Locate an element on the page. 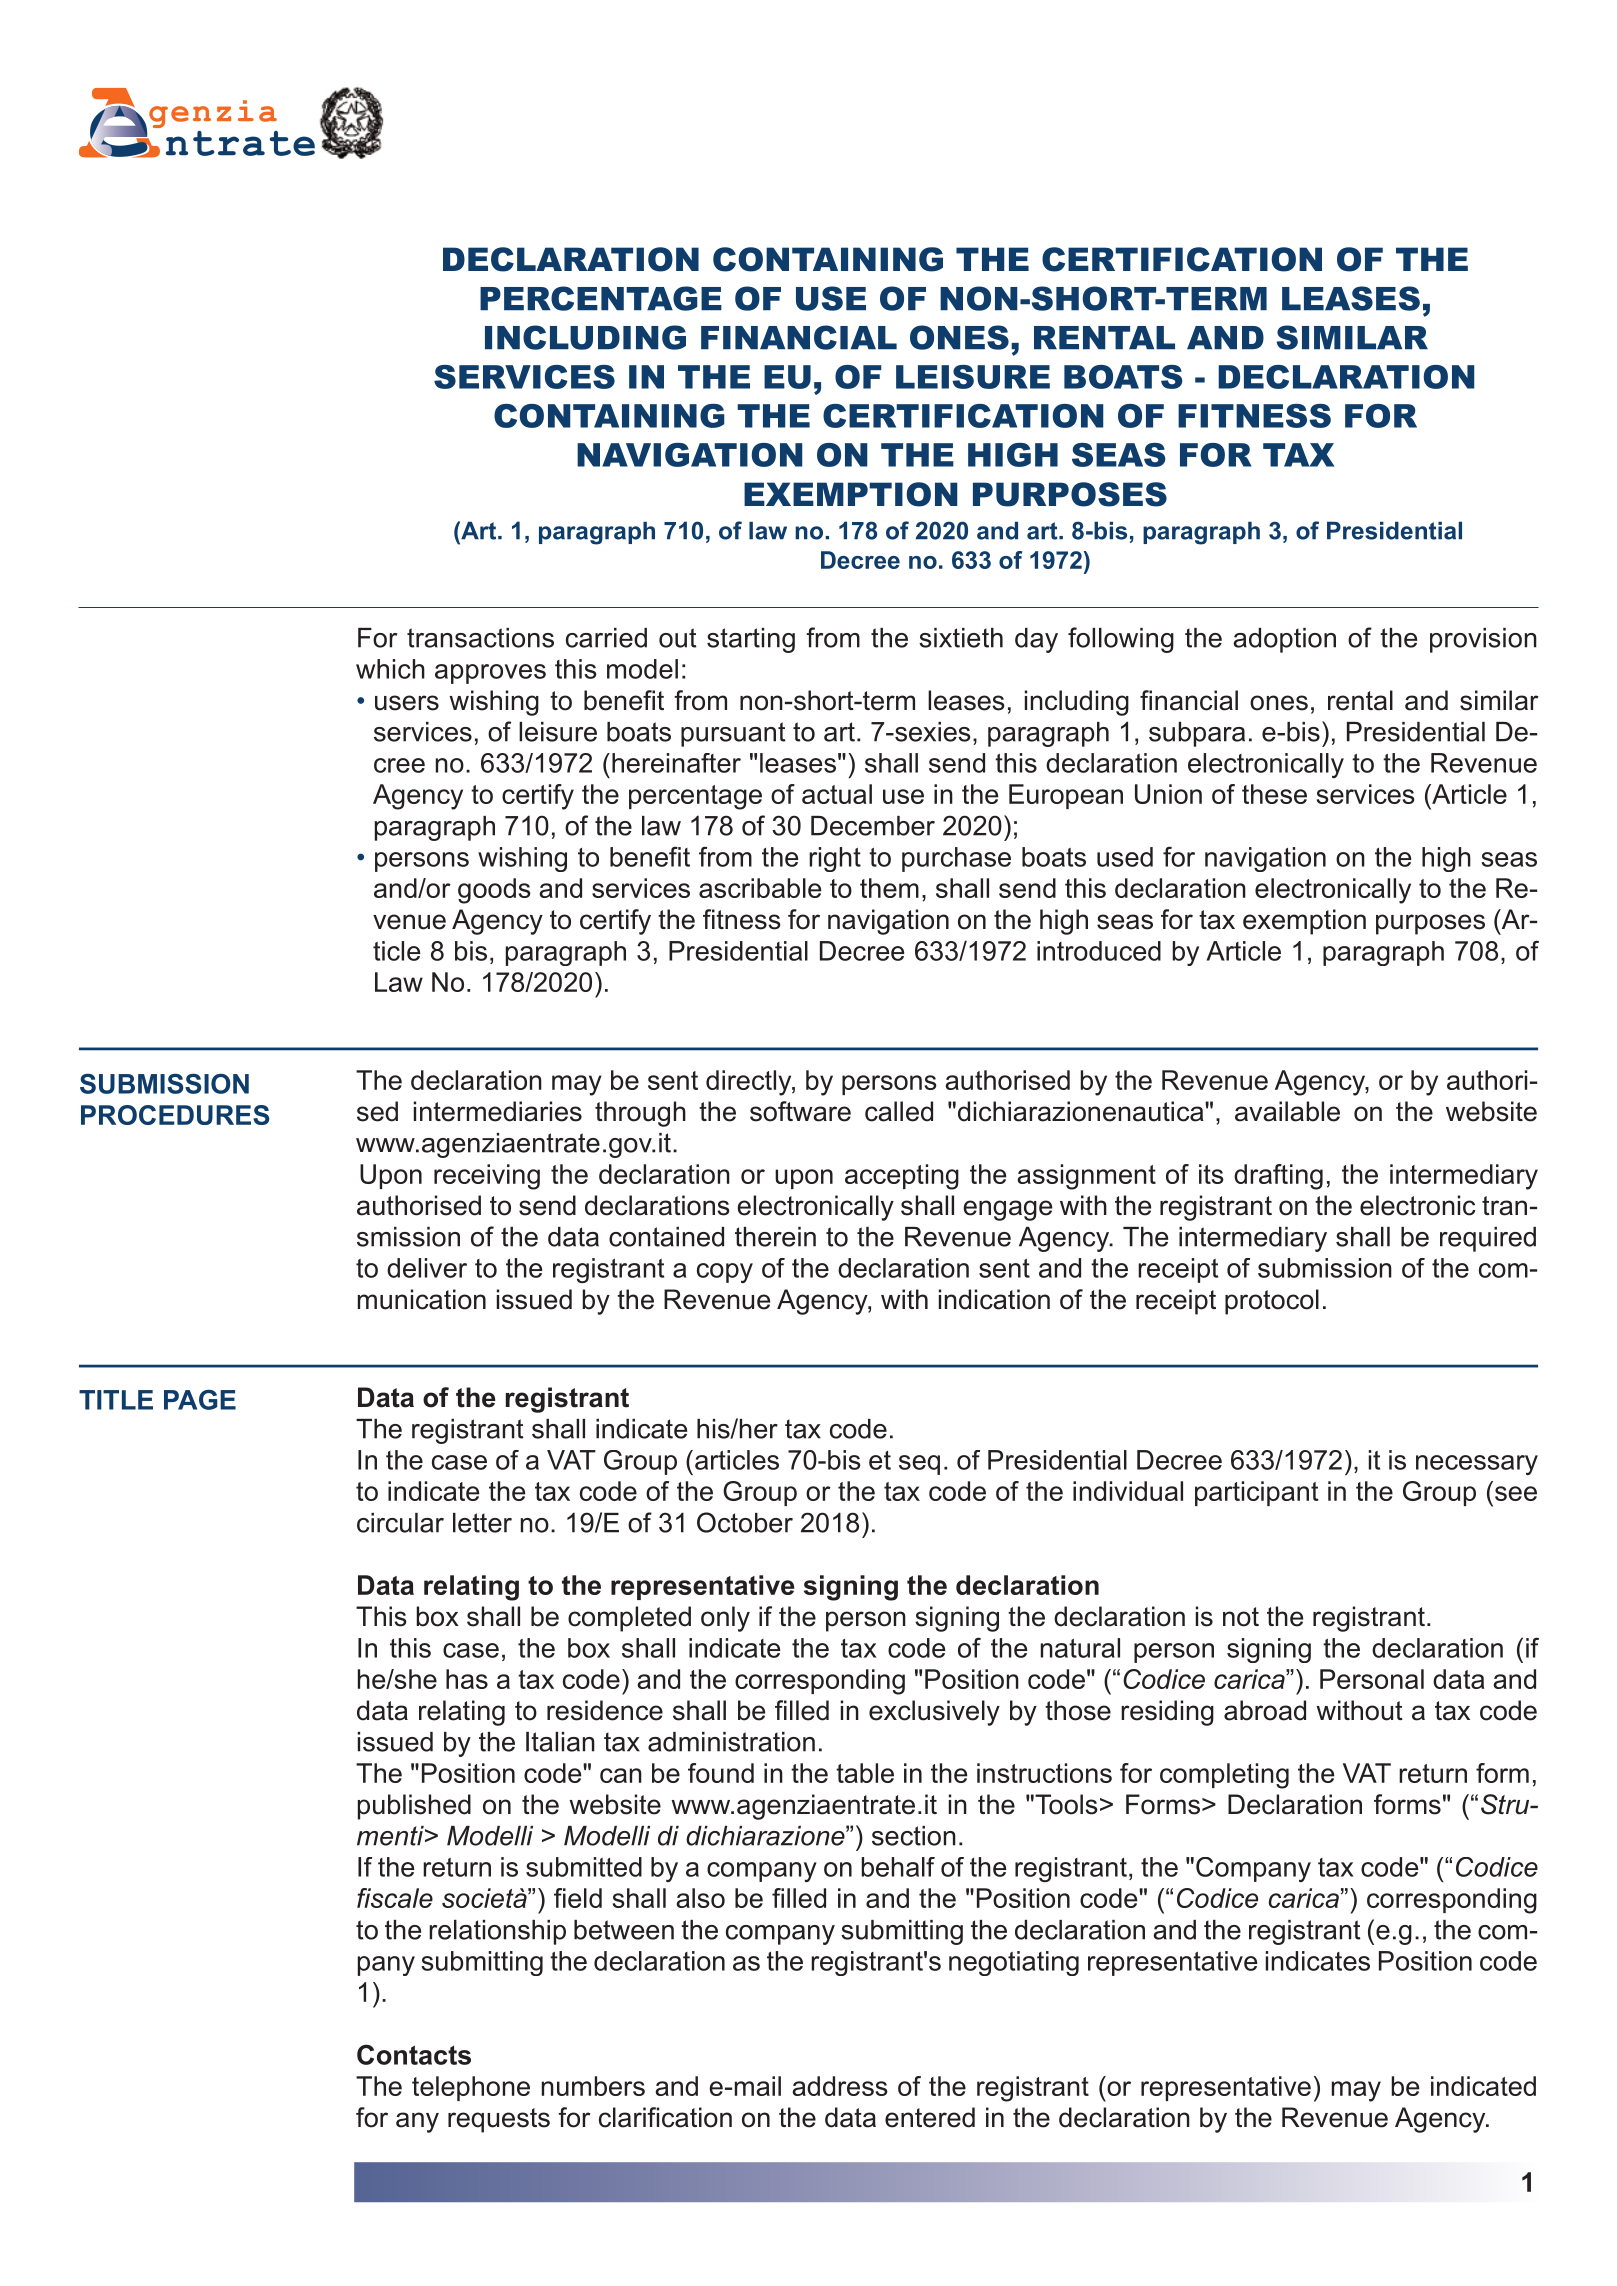 This document has width=1617, height=2286. starting is located at coordinates (751, 640).
